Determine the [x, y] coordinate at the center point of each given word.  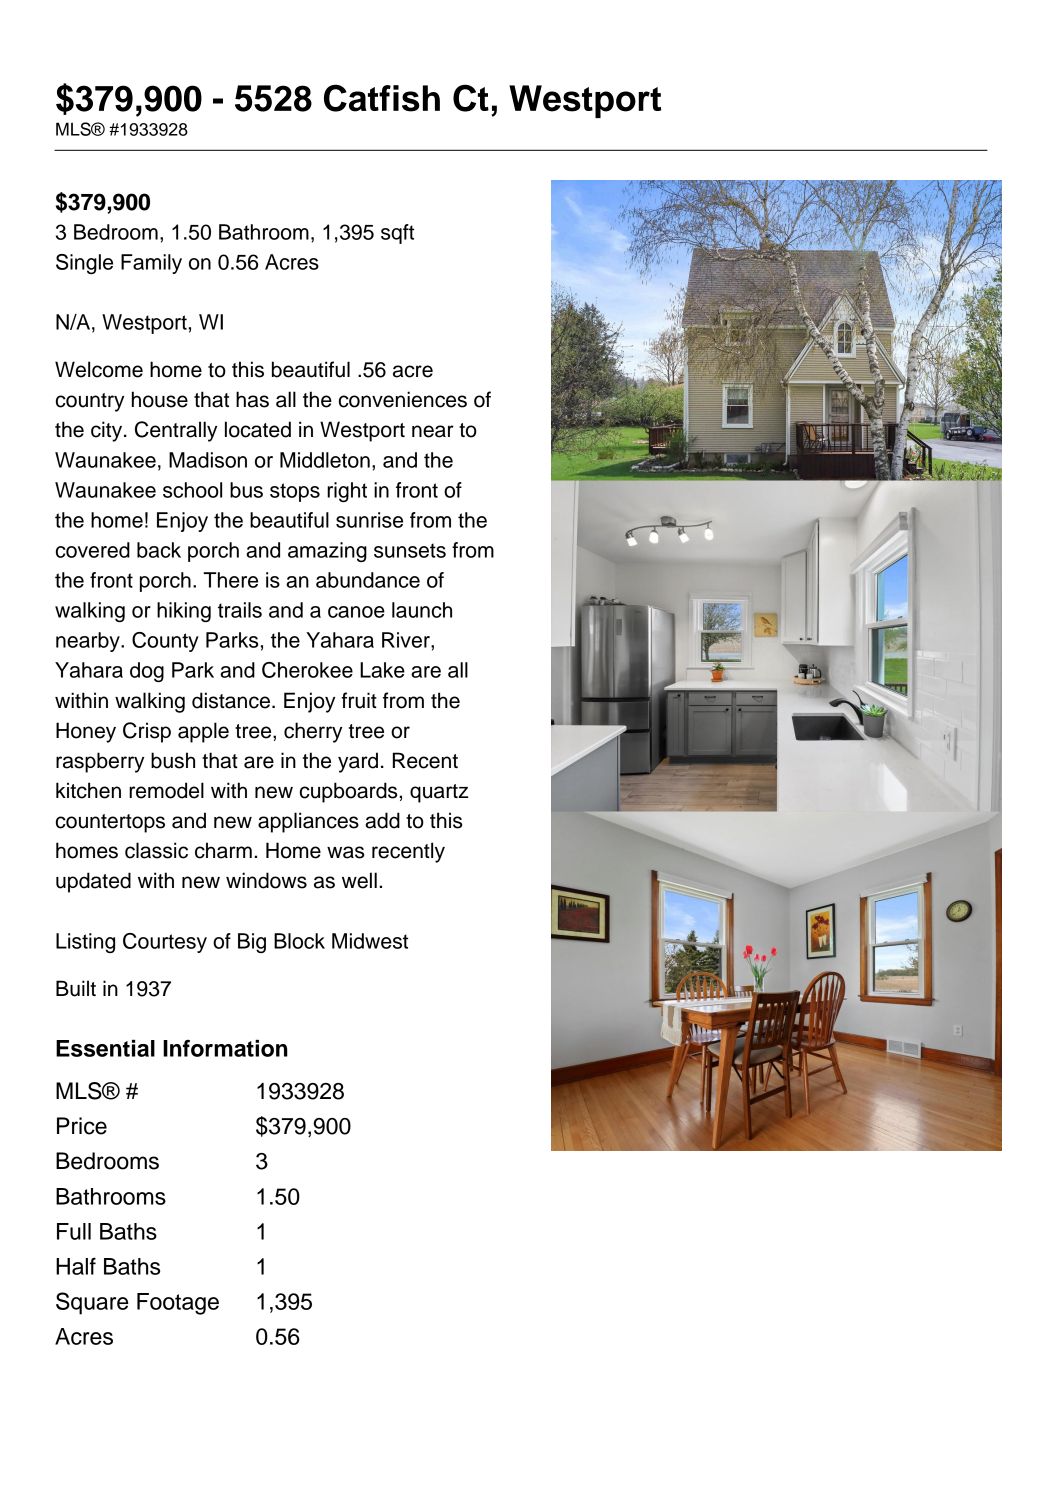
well [359, 880]
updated [93, 882]
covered [93, 550]
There [230, 580]
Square [92, 1303]
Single [84, 264]
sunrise [369, 520]
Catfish [382, 98]
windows [266, 880]
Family [151, 264]
